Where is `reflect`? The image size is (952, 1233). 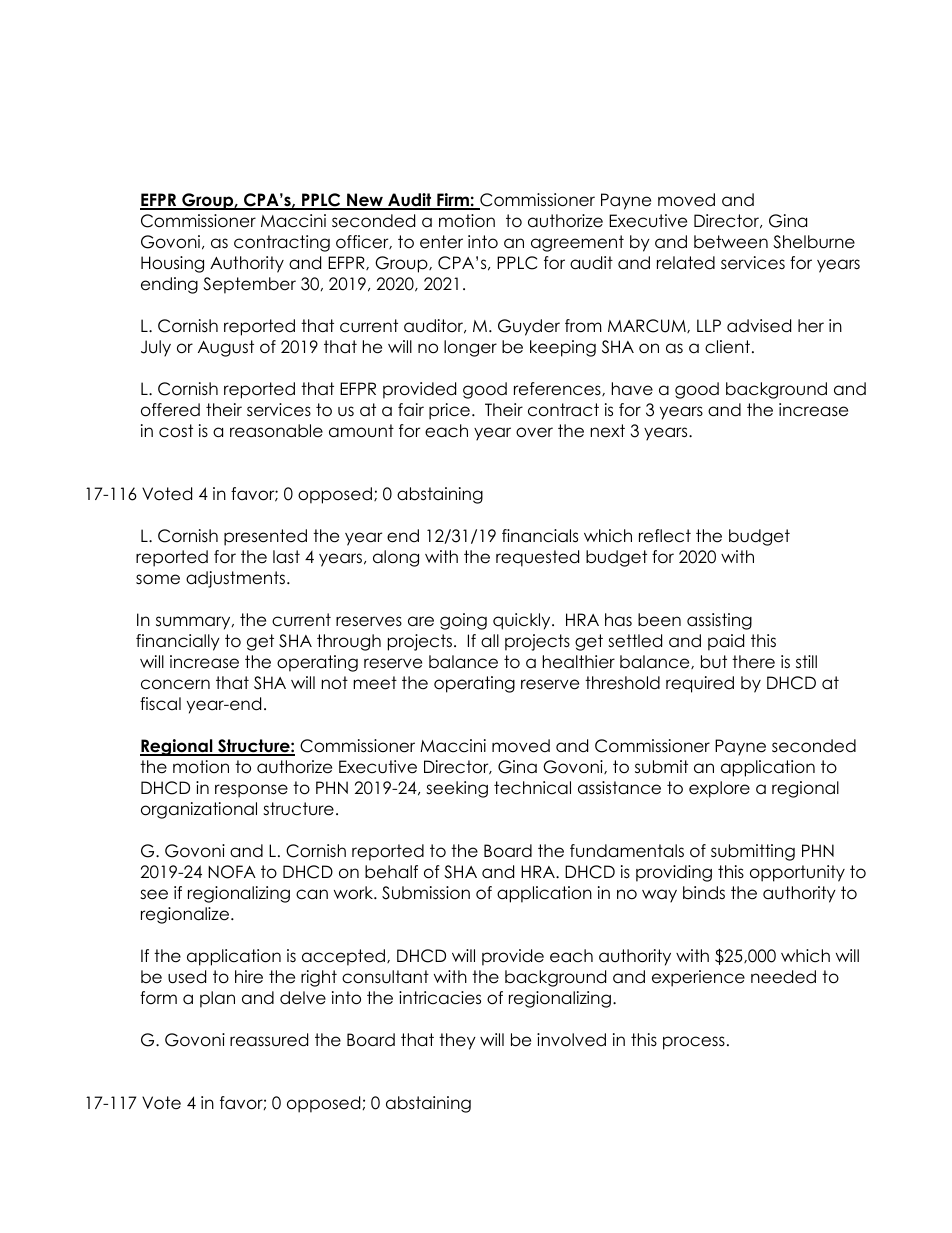 reflect is located at coordinates (665, 536).
